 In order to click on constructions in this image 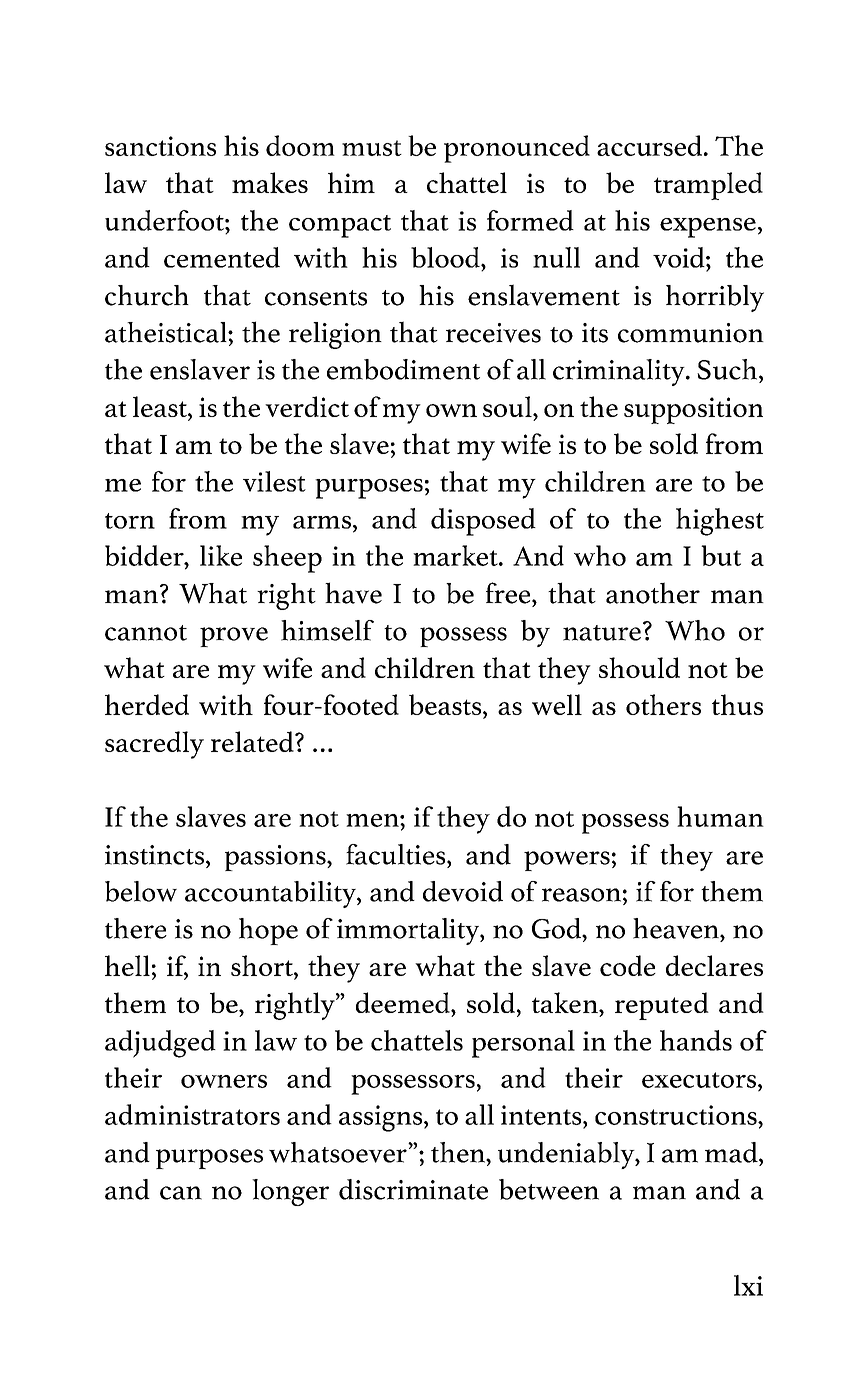, I will do `click(677, 1115)`.
